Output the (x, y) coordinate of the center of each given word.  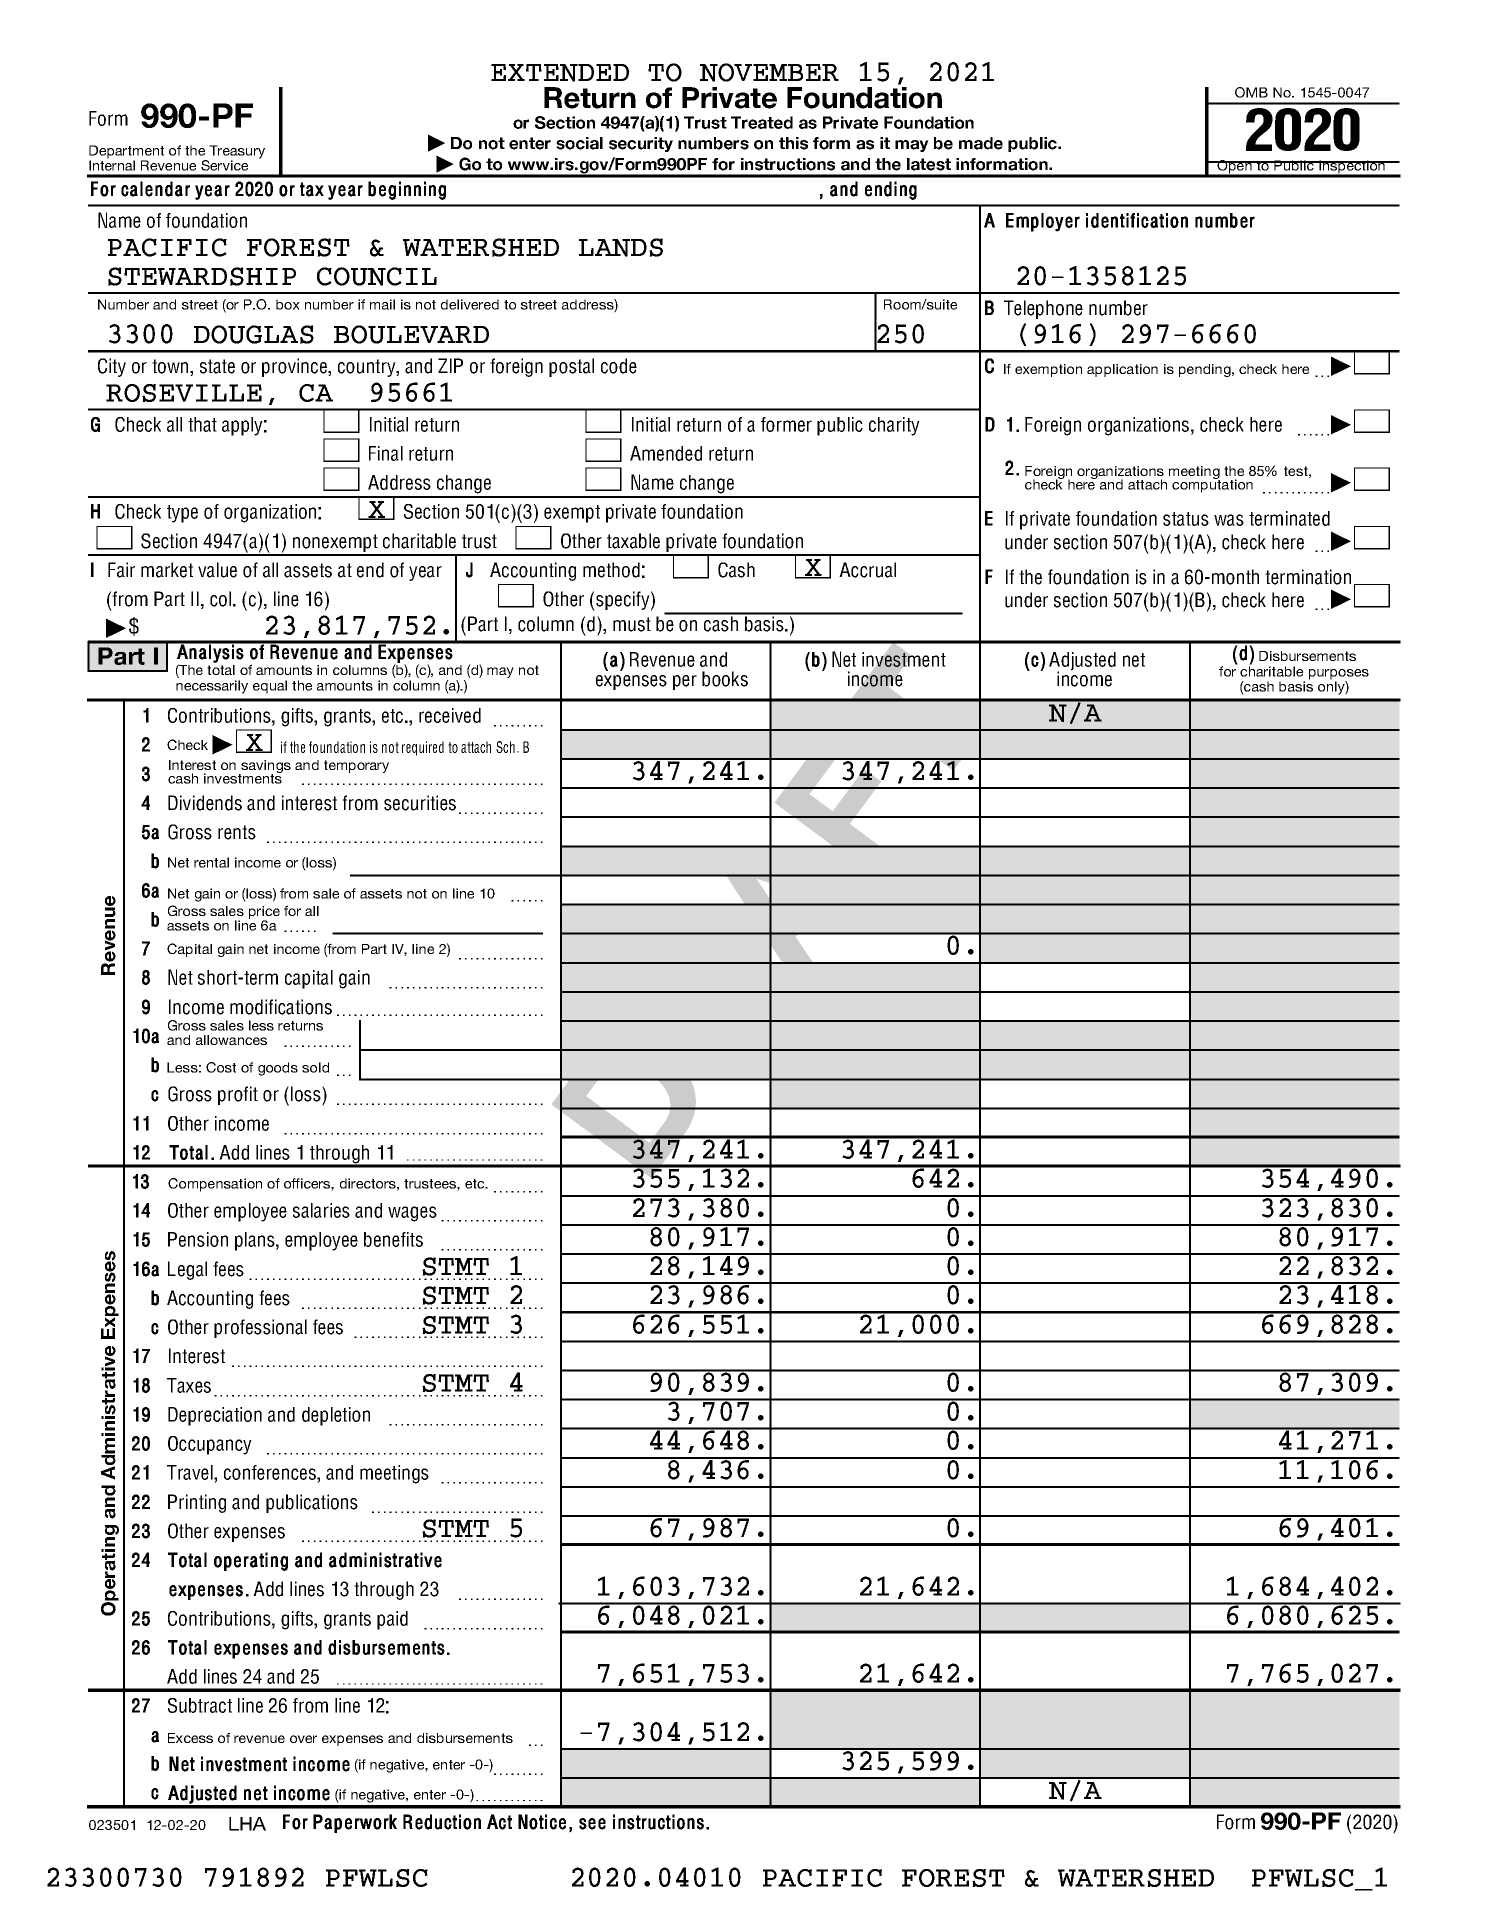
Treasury (236, 153)
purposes (1339, 675)
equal (270, 687)
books (725, 679)
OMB (1251, 92)
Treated (762, 122)
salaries (321, 1210)
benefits (393, 1239)
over (303, 1739)
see (592, 1824)
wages (412, 1214)
